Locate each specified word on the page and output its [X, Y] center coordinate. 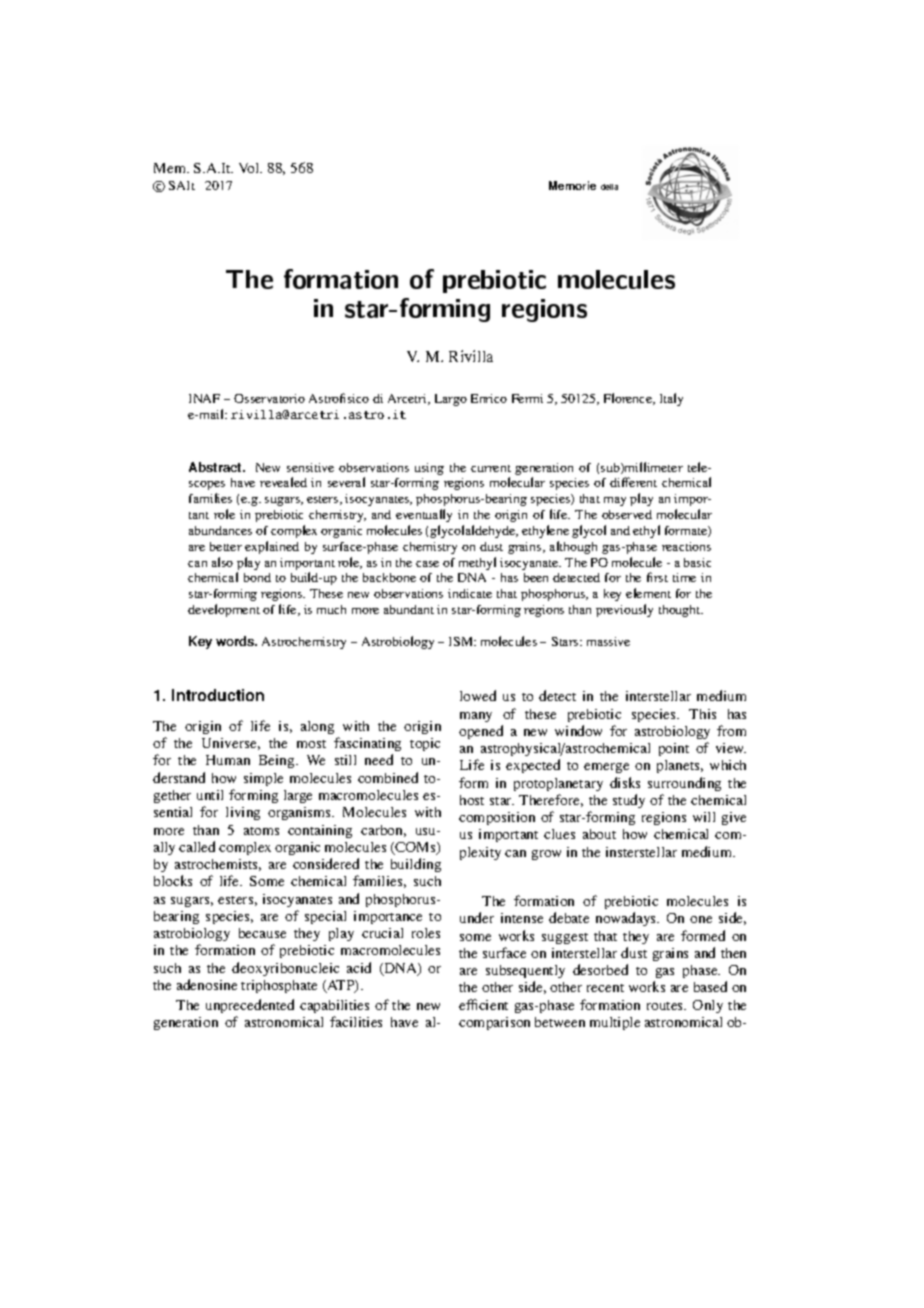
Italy [671, 399]
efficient [483, 1004]
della [609, 187]
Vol [250, 168]
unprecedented [250, 1006]
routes [666, 1006]
